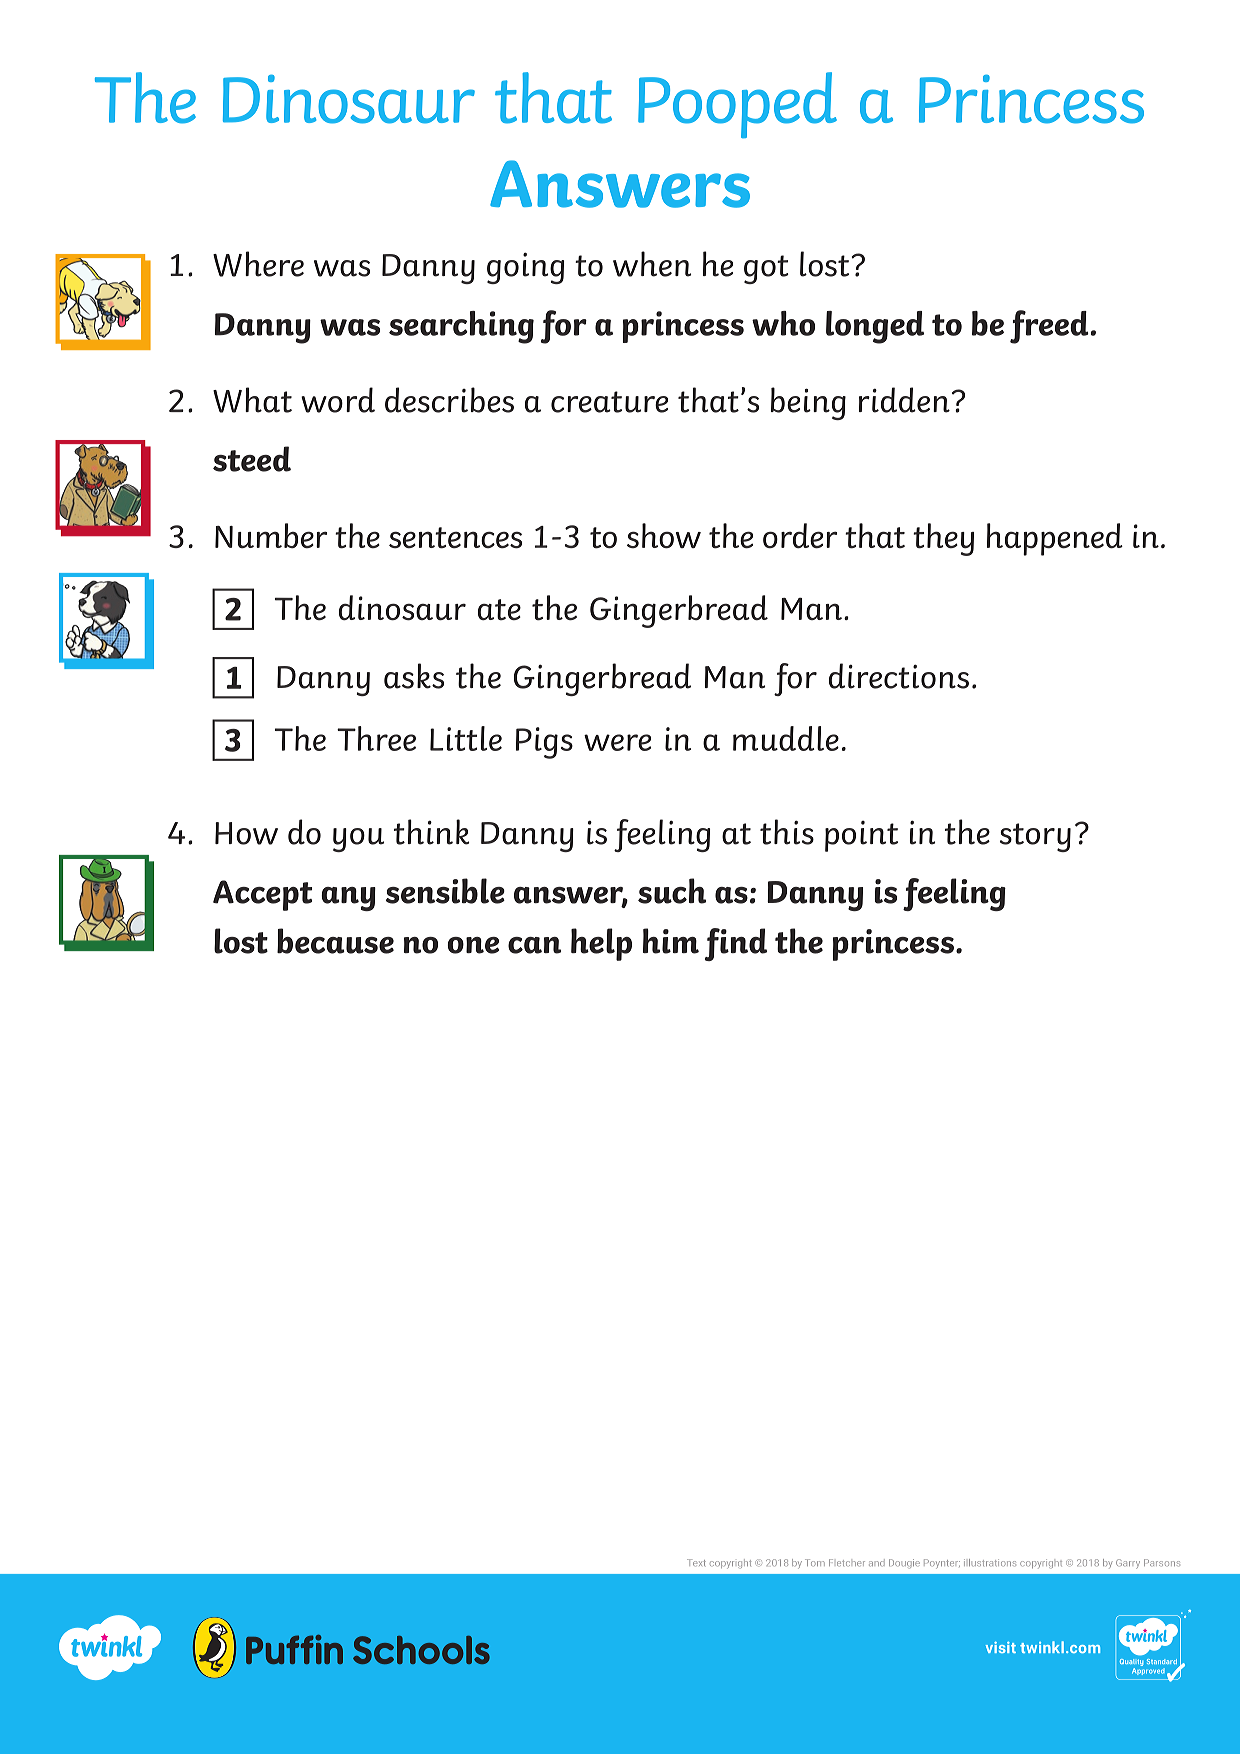 The height and width of the screenshot is (1754, 1240). I want to click on Text, so click(696, 1562).
